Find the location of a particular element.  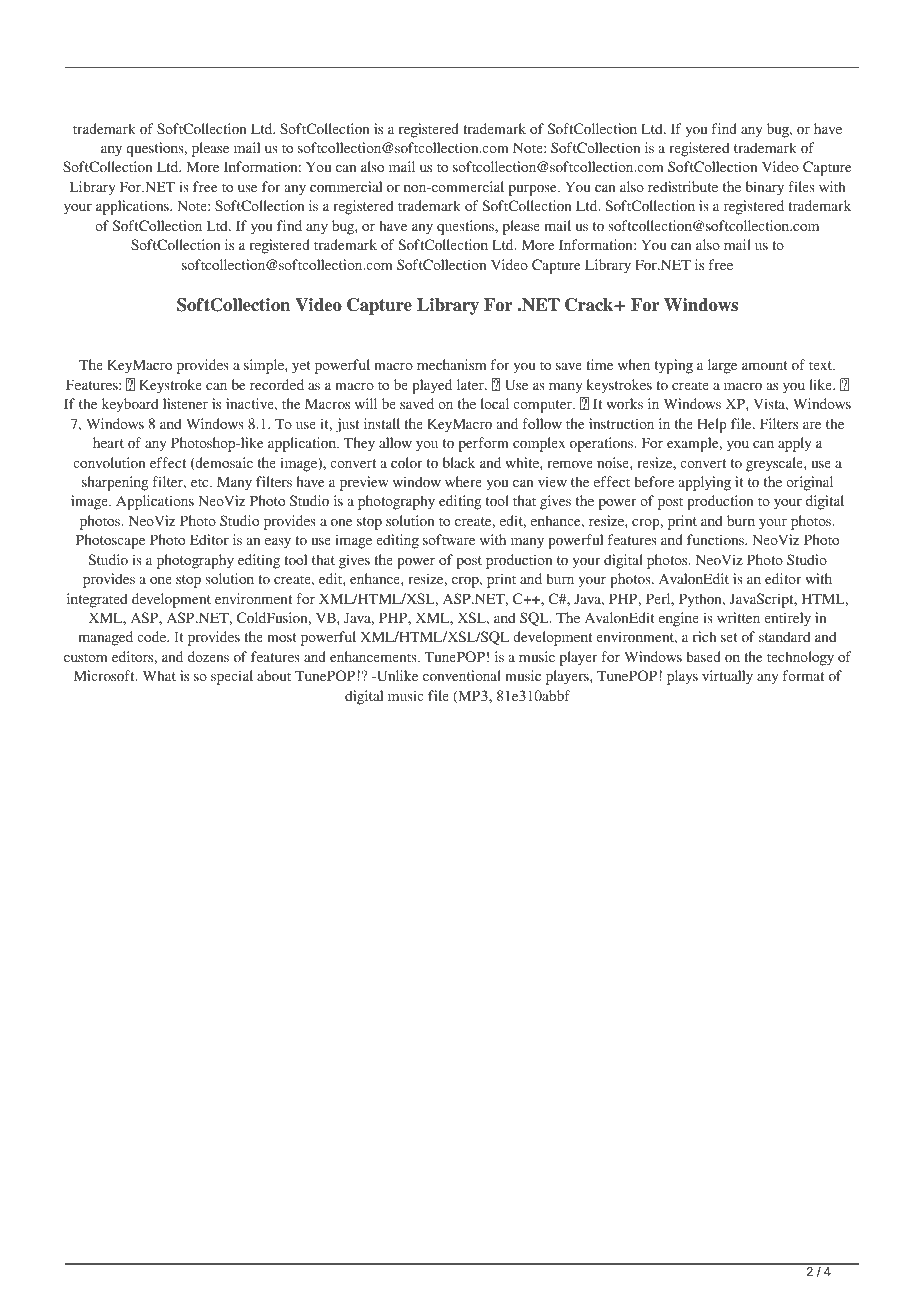

software is located at coordinates (449, 539).
